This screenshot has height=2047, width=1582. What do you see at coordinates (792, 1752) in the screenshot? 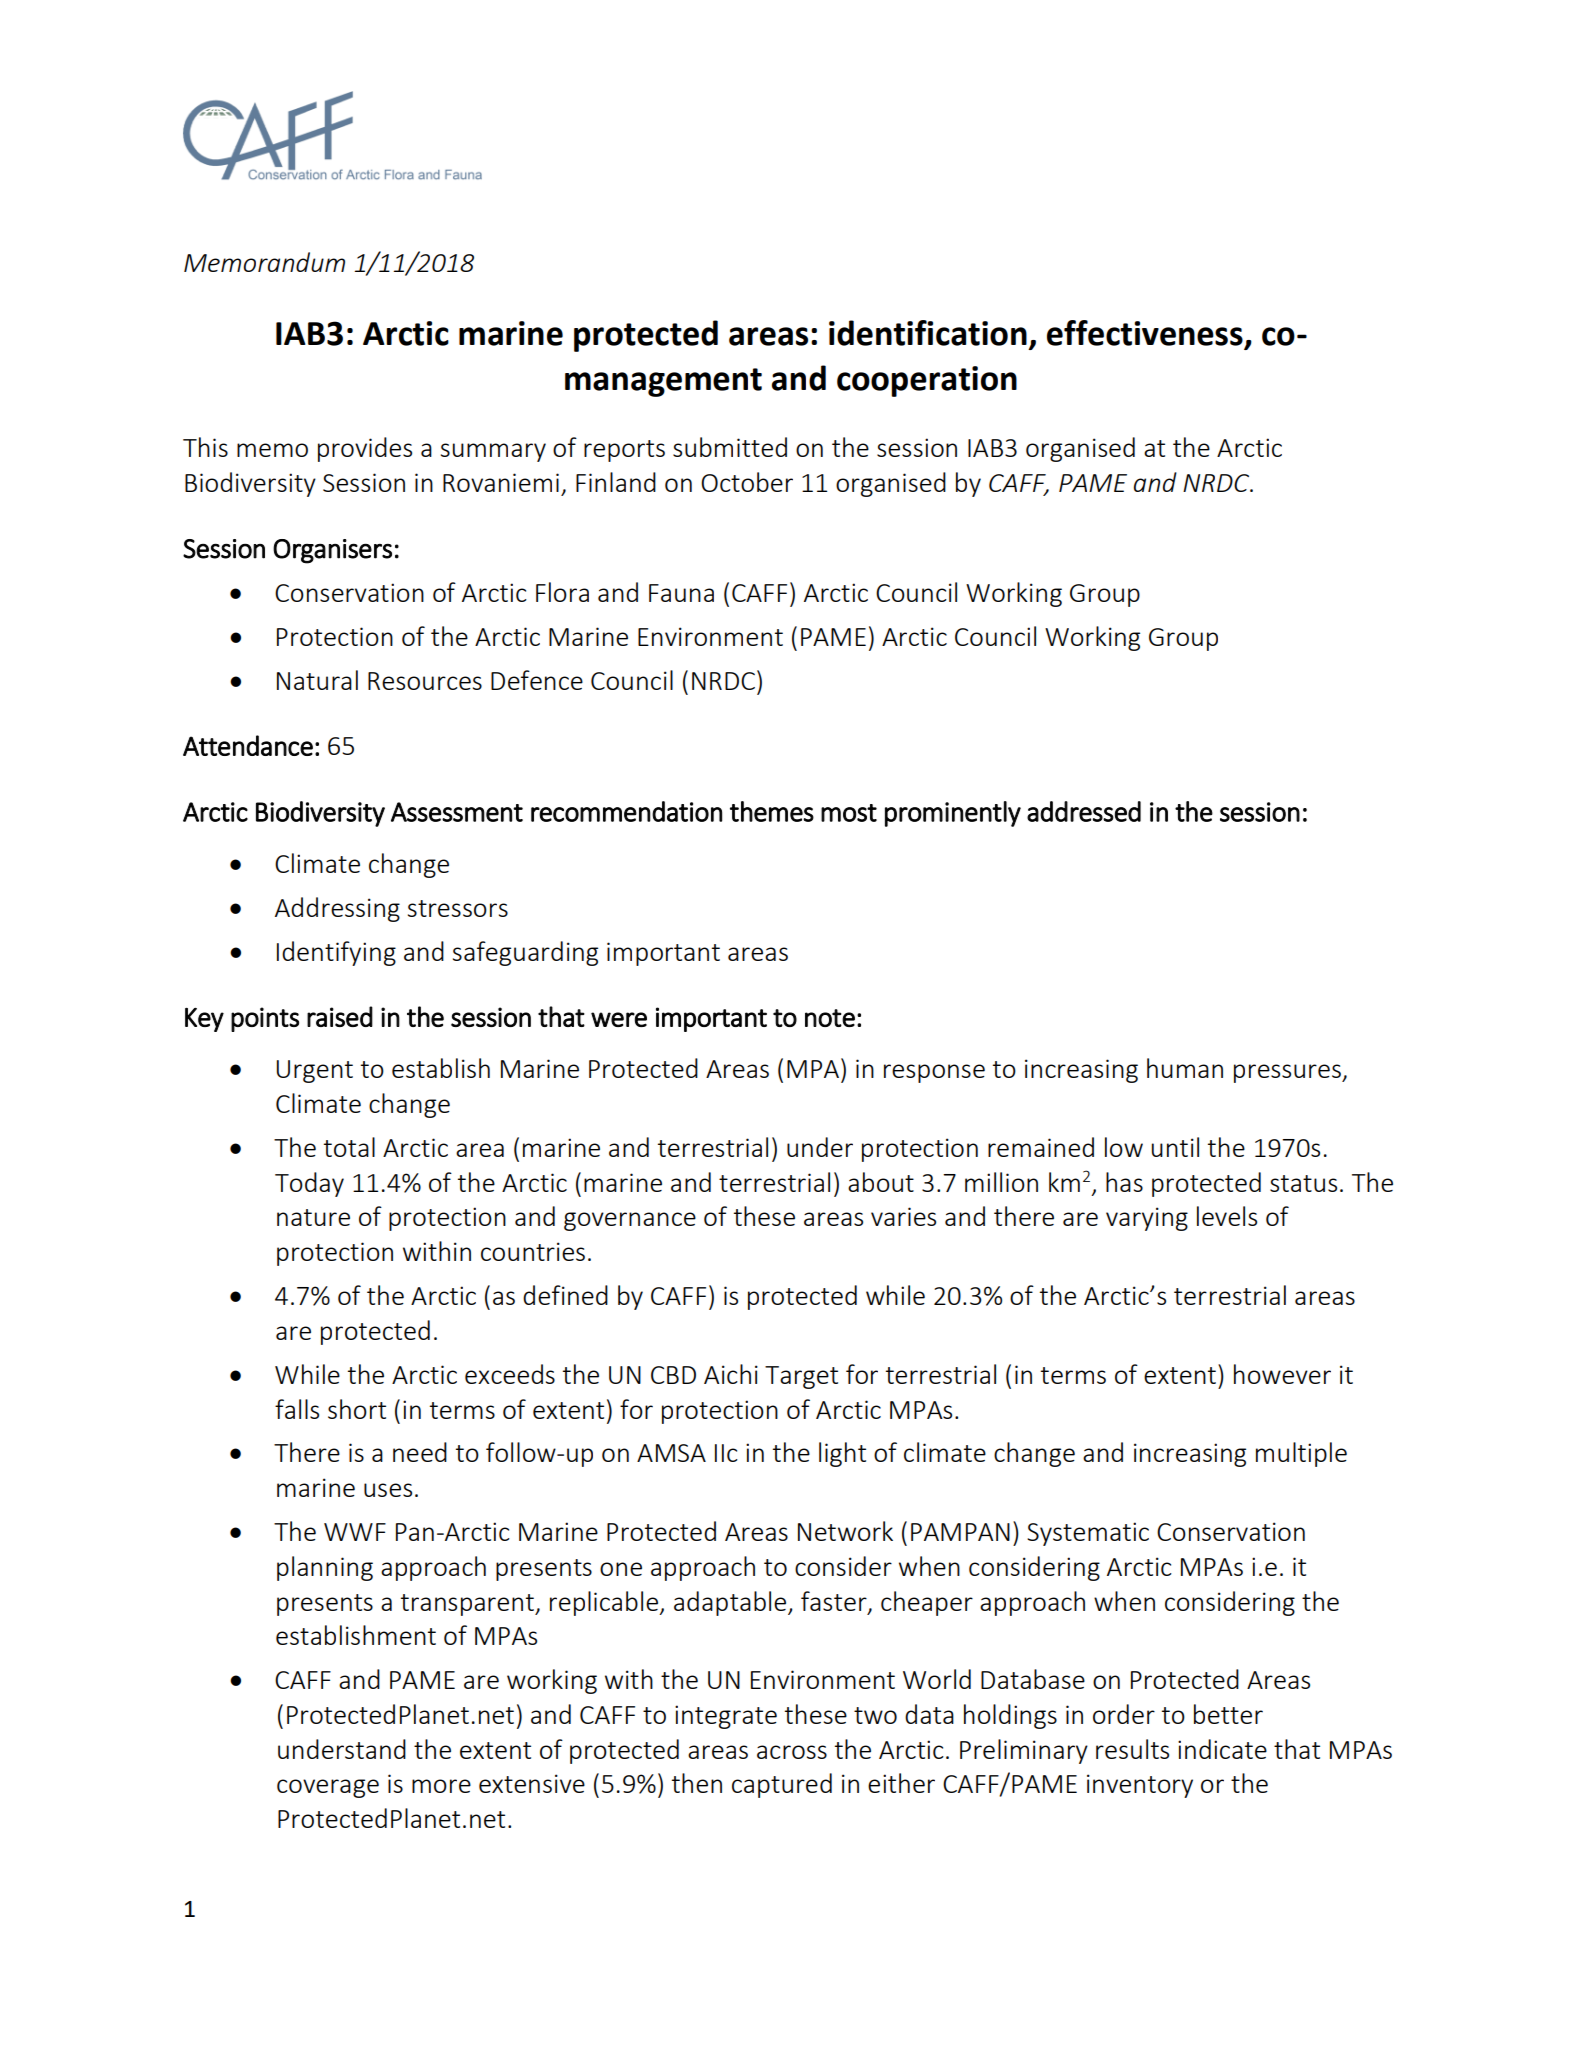
I see `across` at bounding box center [792, 1752].
